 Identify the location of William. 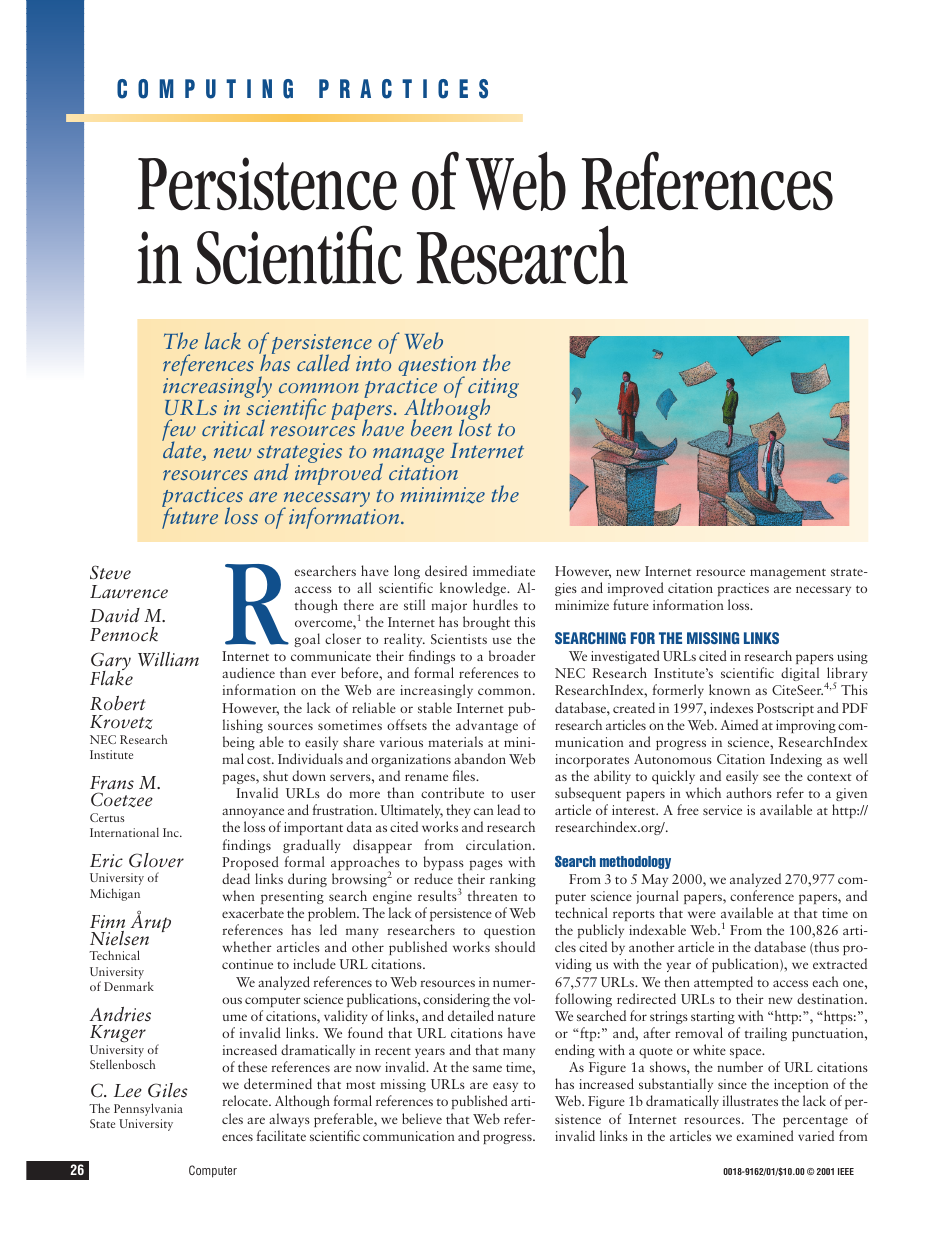
(168, 659).
